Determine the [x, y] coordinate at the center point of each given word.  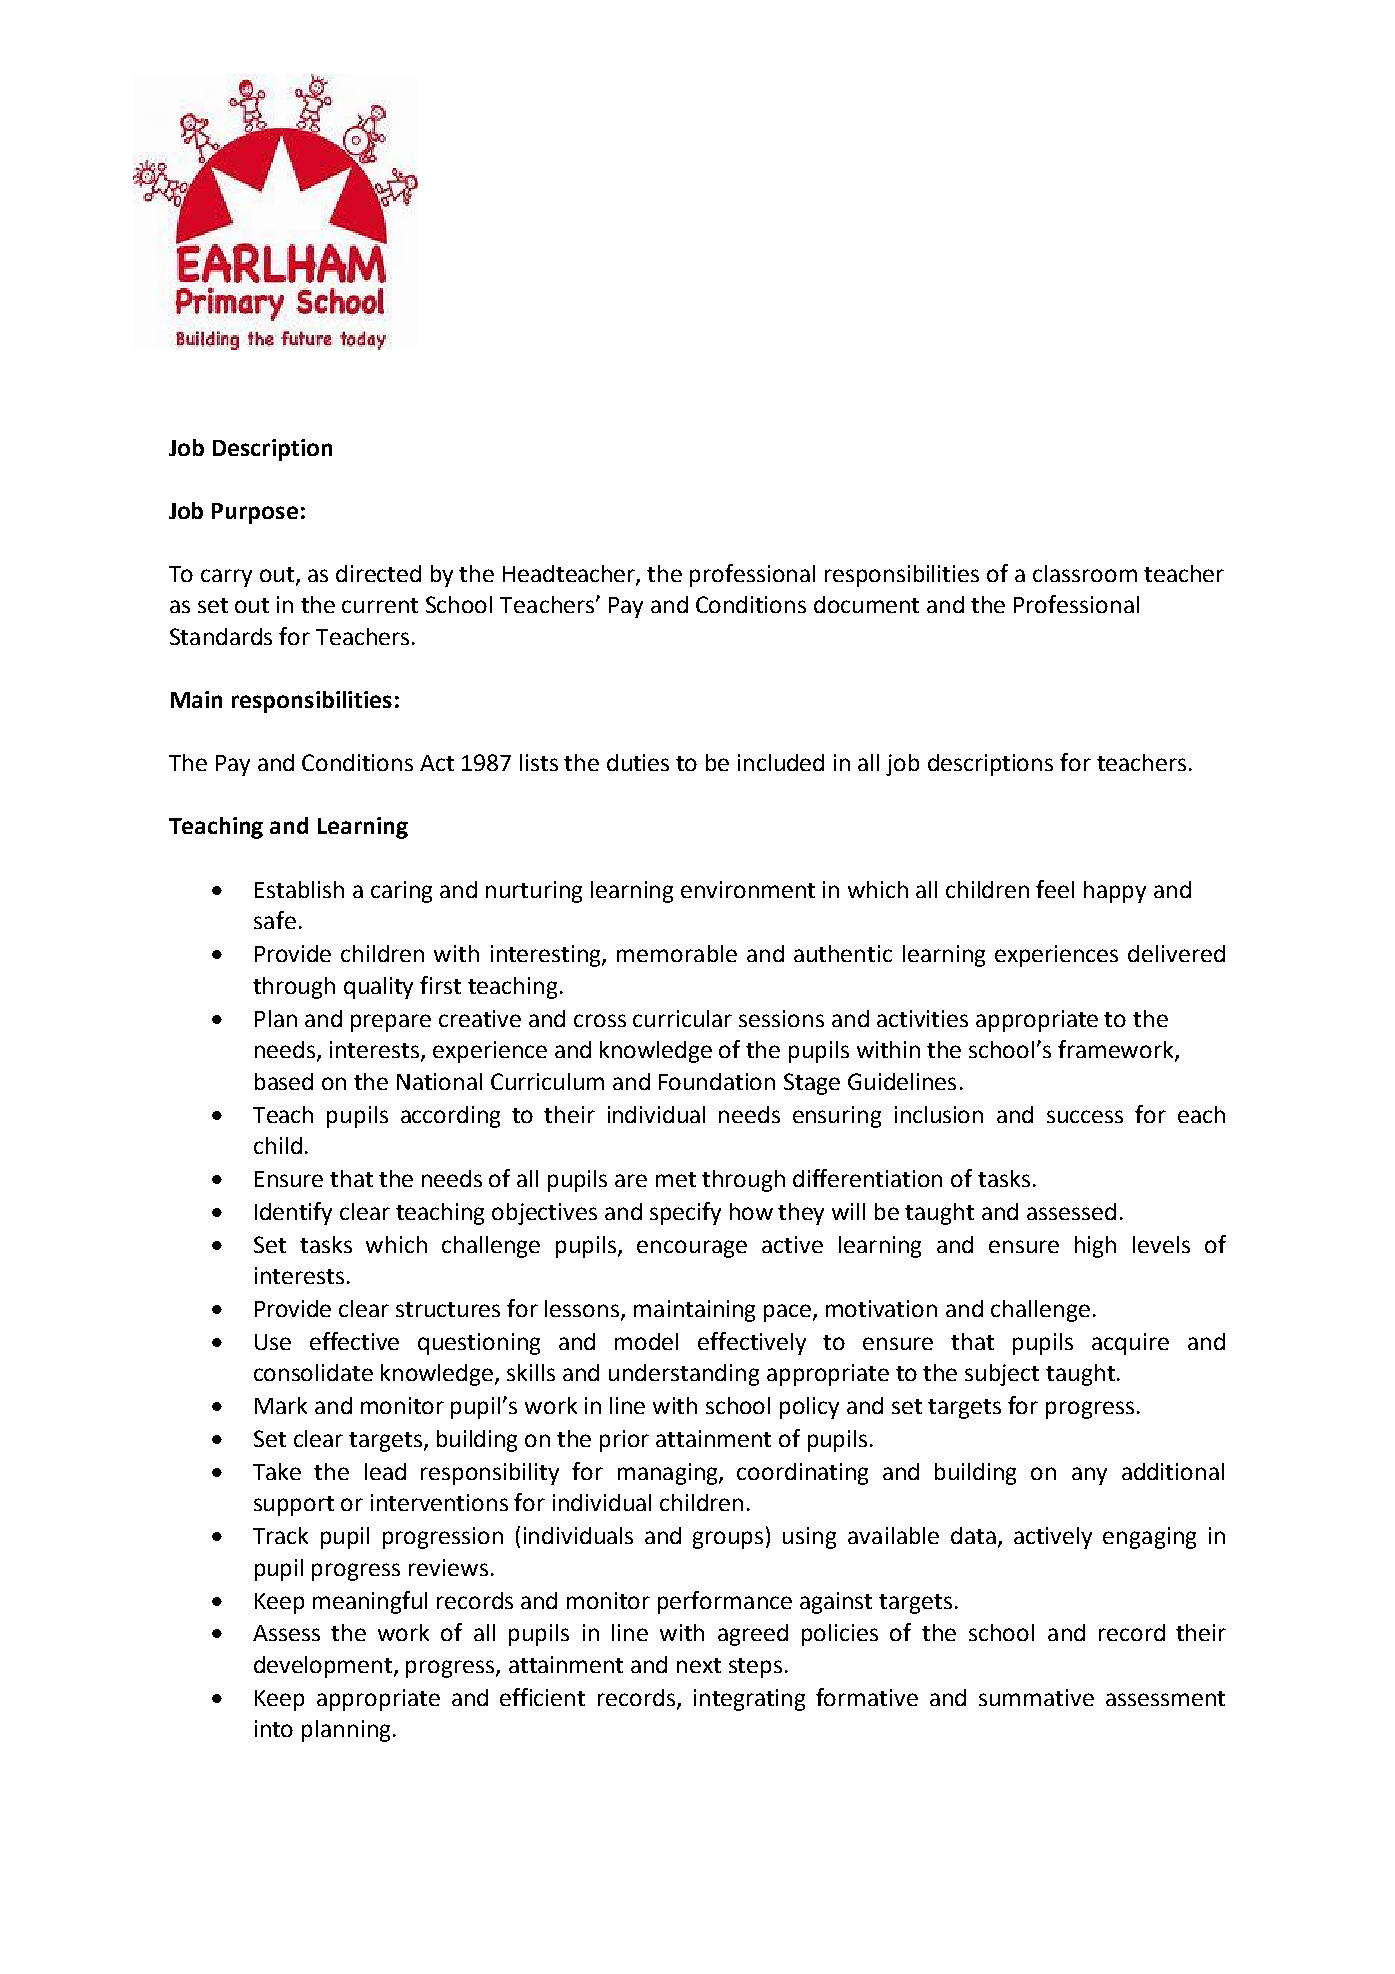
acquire [1130, 1344]
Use [273, 1342]
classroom [1085, 573]
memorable [677, 953]
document [866, 604]
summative [1036, 1697]
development [324, 1667]
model [646, 1341]
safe [275, 920]
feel [1055, 889]
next [699, 1665]
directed [378, 573]
